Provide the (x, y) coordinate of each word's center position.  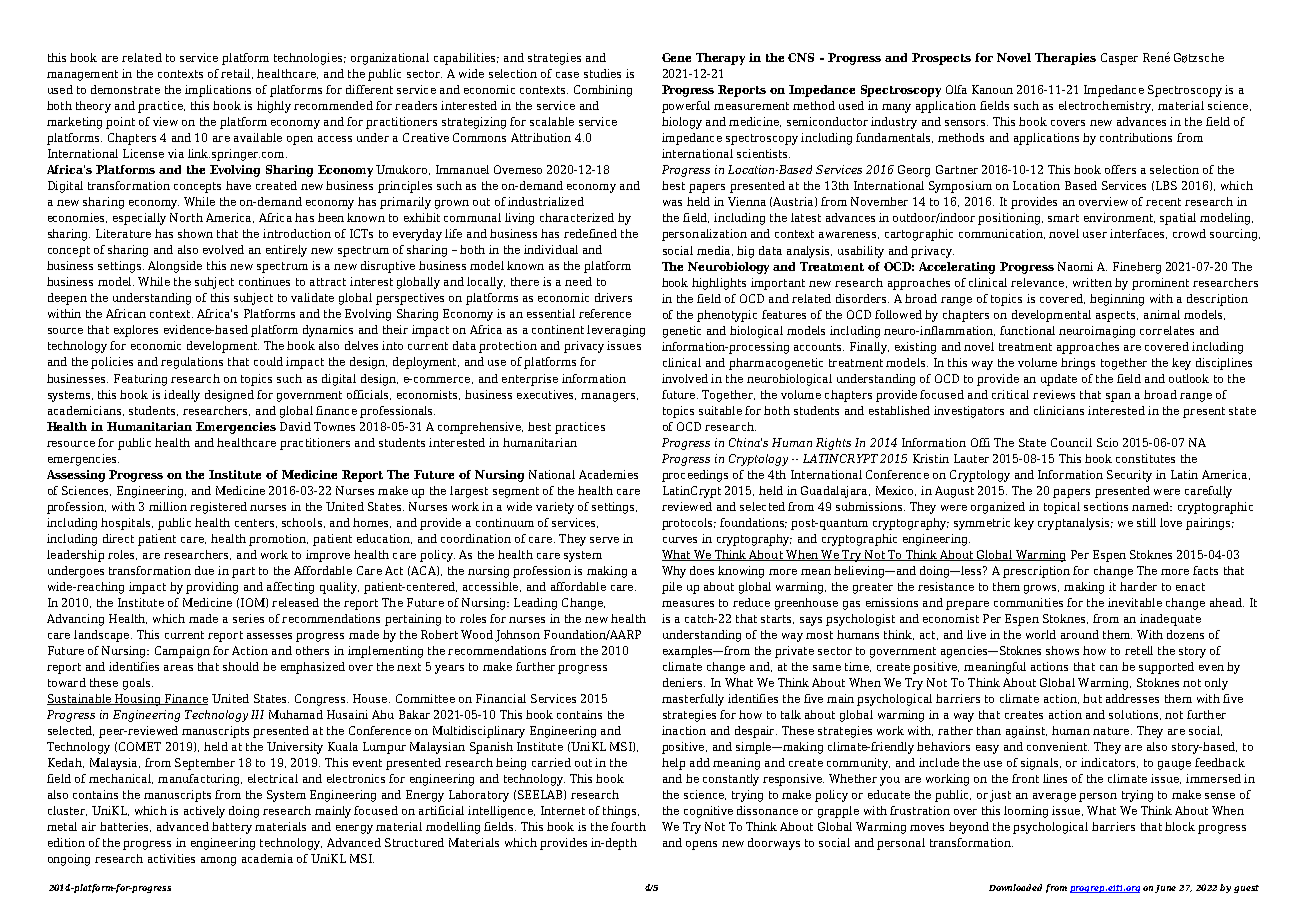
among (218, 861)
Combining (603, 91)
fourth (628, 826)
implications (218, 91)
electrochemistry (1106, 107)
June (1165, 889)
